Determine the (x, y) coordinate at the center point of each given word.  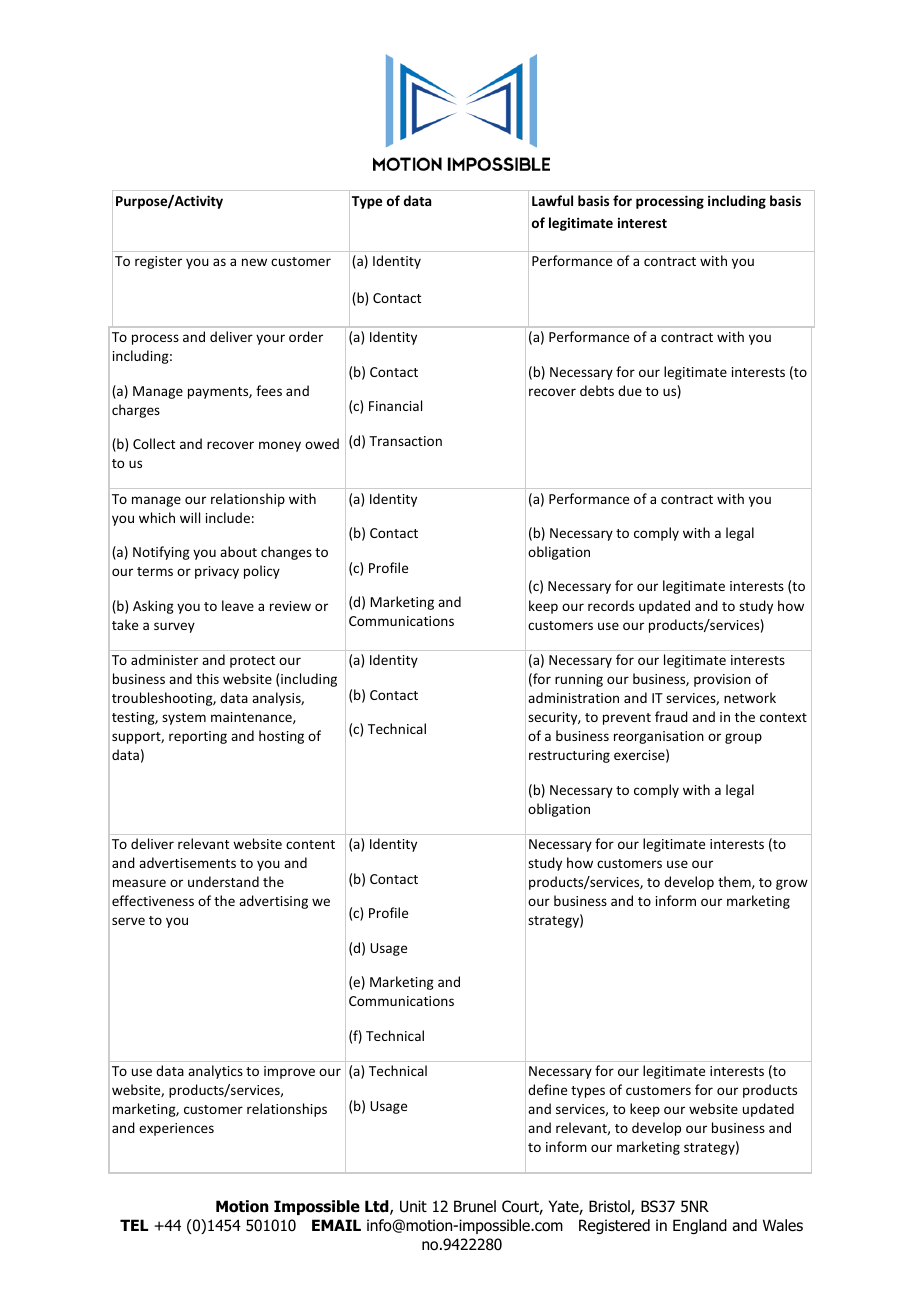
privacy (217, 572)
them (735, 882)
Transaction (405, 441)
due (630, 390)
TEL (134, 1225)
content (310, 844)
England (700, 1226)
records (611, 605)
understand (223, 881)
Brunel (475, 1206)
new (254, 262)
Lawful (552, 200)
